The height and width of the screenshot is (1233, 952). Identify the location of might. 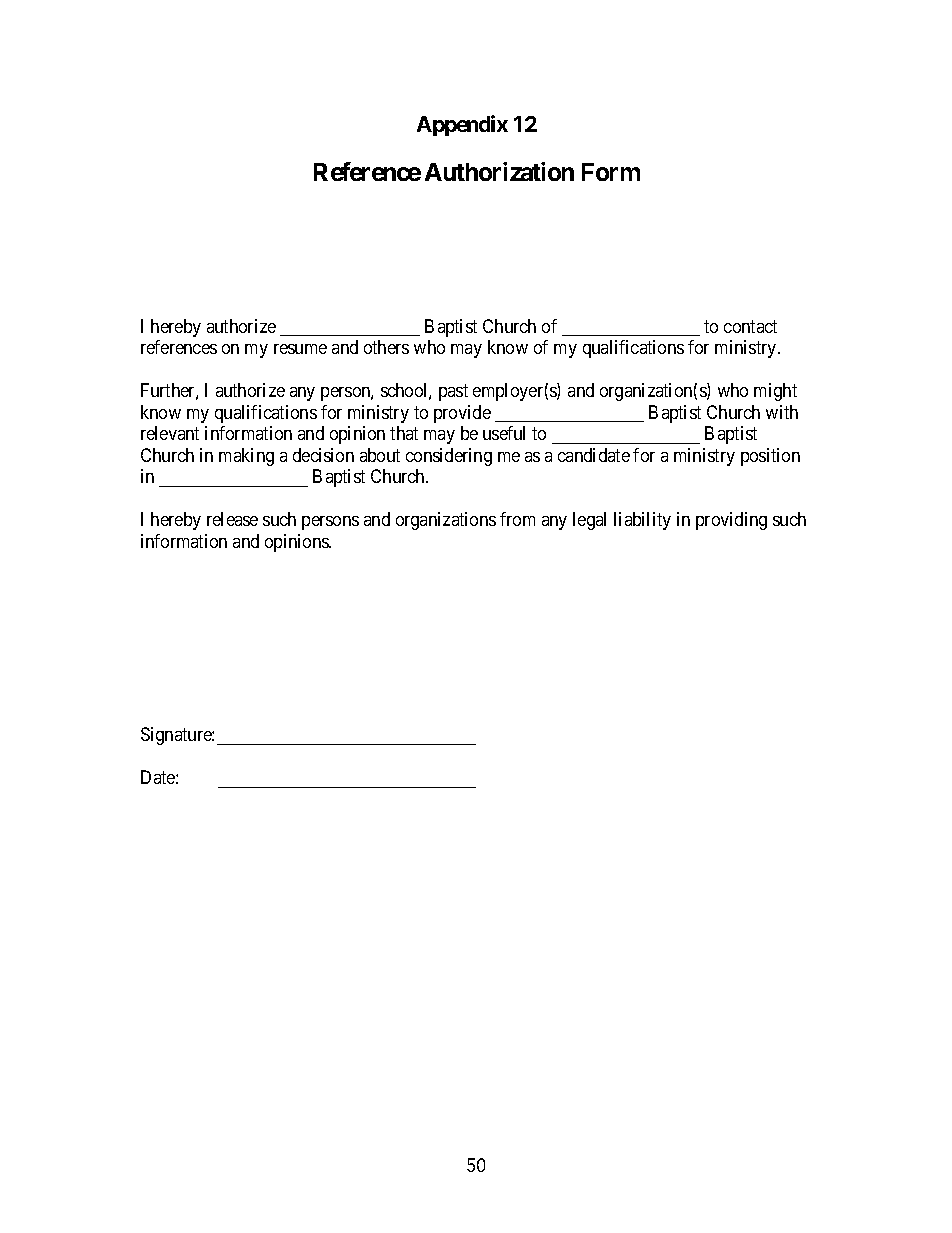
(775, 392).
